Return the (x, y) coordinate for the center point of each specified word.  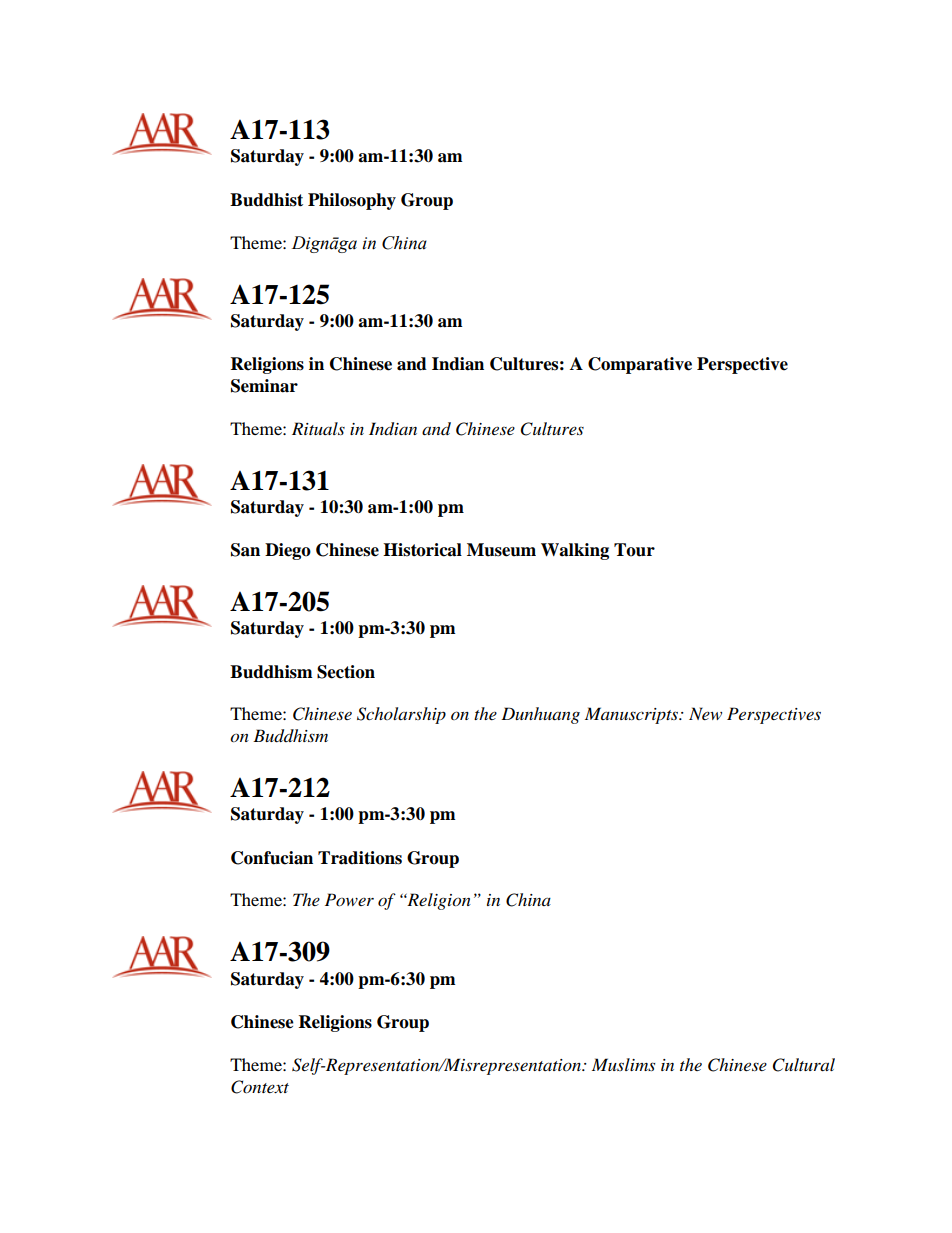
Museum (501, 550)
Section (346, 672)
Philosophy (352, 201)
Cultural (804, 1065)
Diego (288, 551)
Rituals (318, 428)
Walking (575, 551)
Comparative (640, 365)
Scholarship (401, 715)
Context (260, 1087)
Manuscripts (633, 715)
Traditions (360, 858)
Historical (422, 550)
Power (349, 899)
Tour (634, 550)
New (705, 713)
